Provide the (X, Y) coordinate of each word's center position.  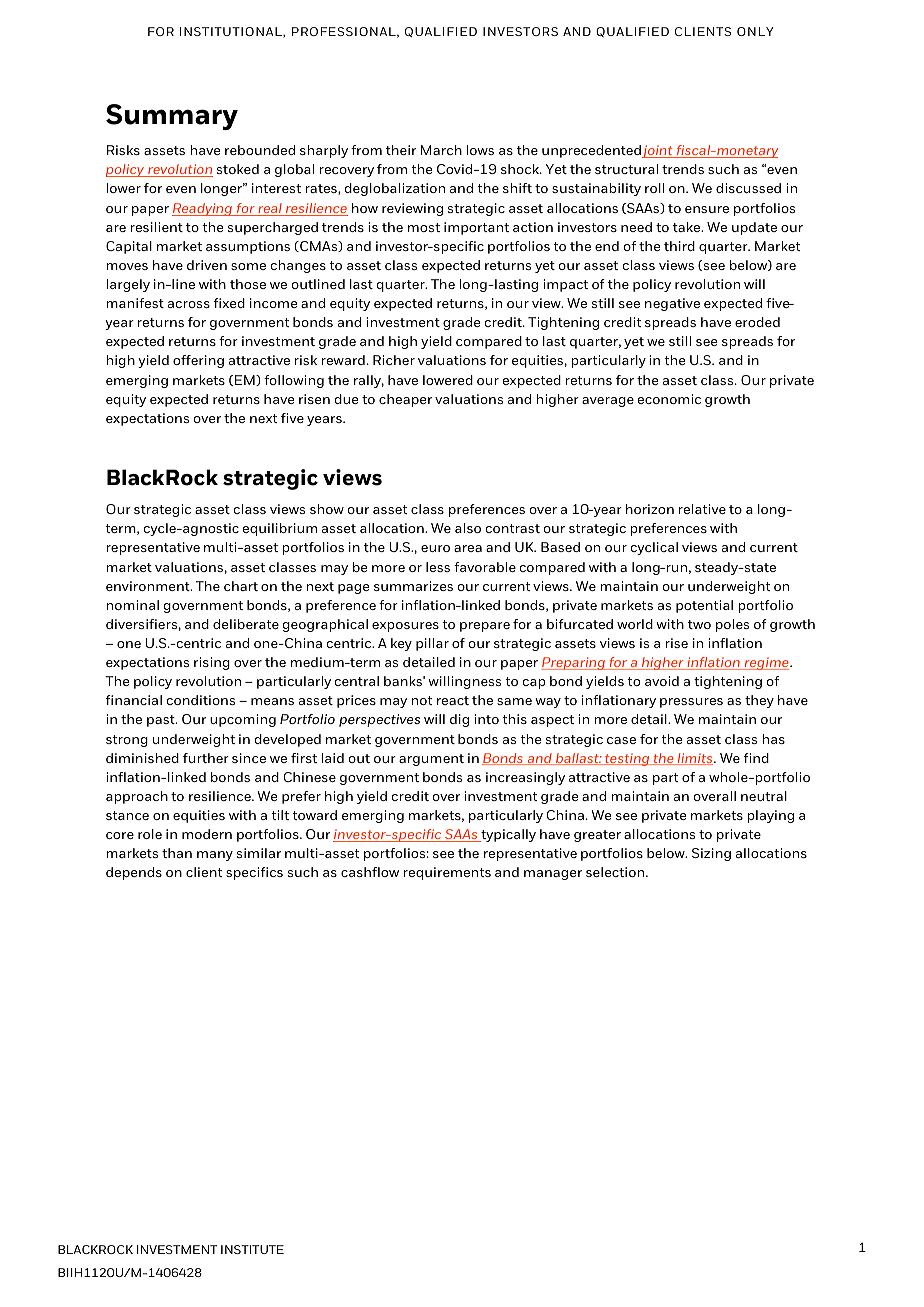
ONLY (755, 31)
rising (212, 663)
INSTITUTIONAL (232, 32)
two (699, 624)
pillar (432, 644)
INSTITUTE (252, 1249)
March (441, 150)
